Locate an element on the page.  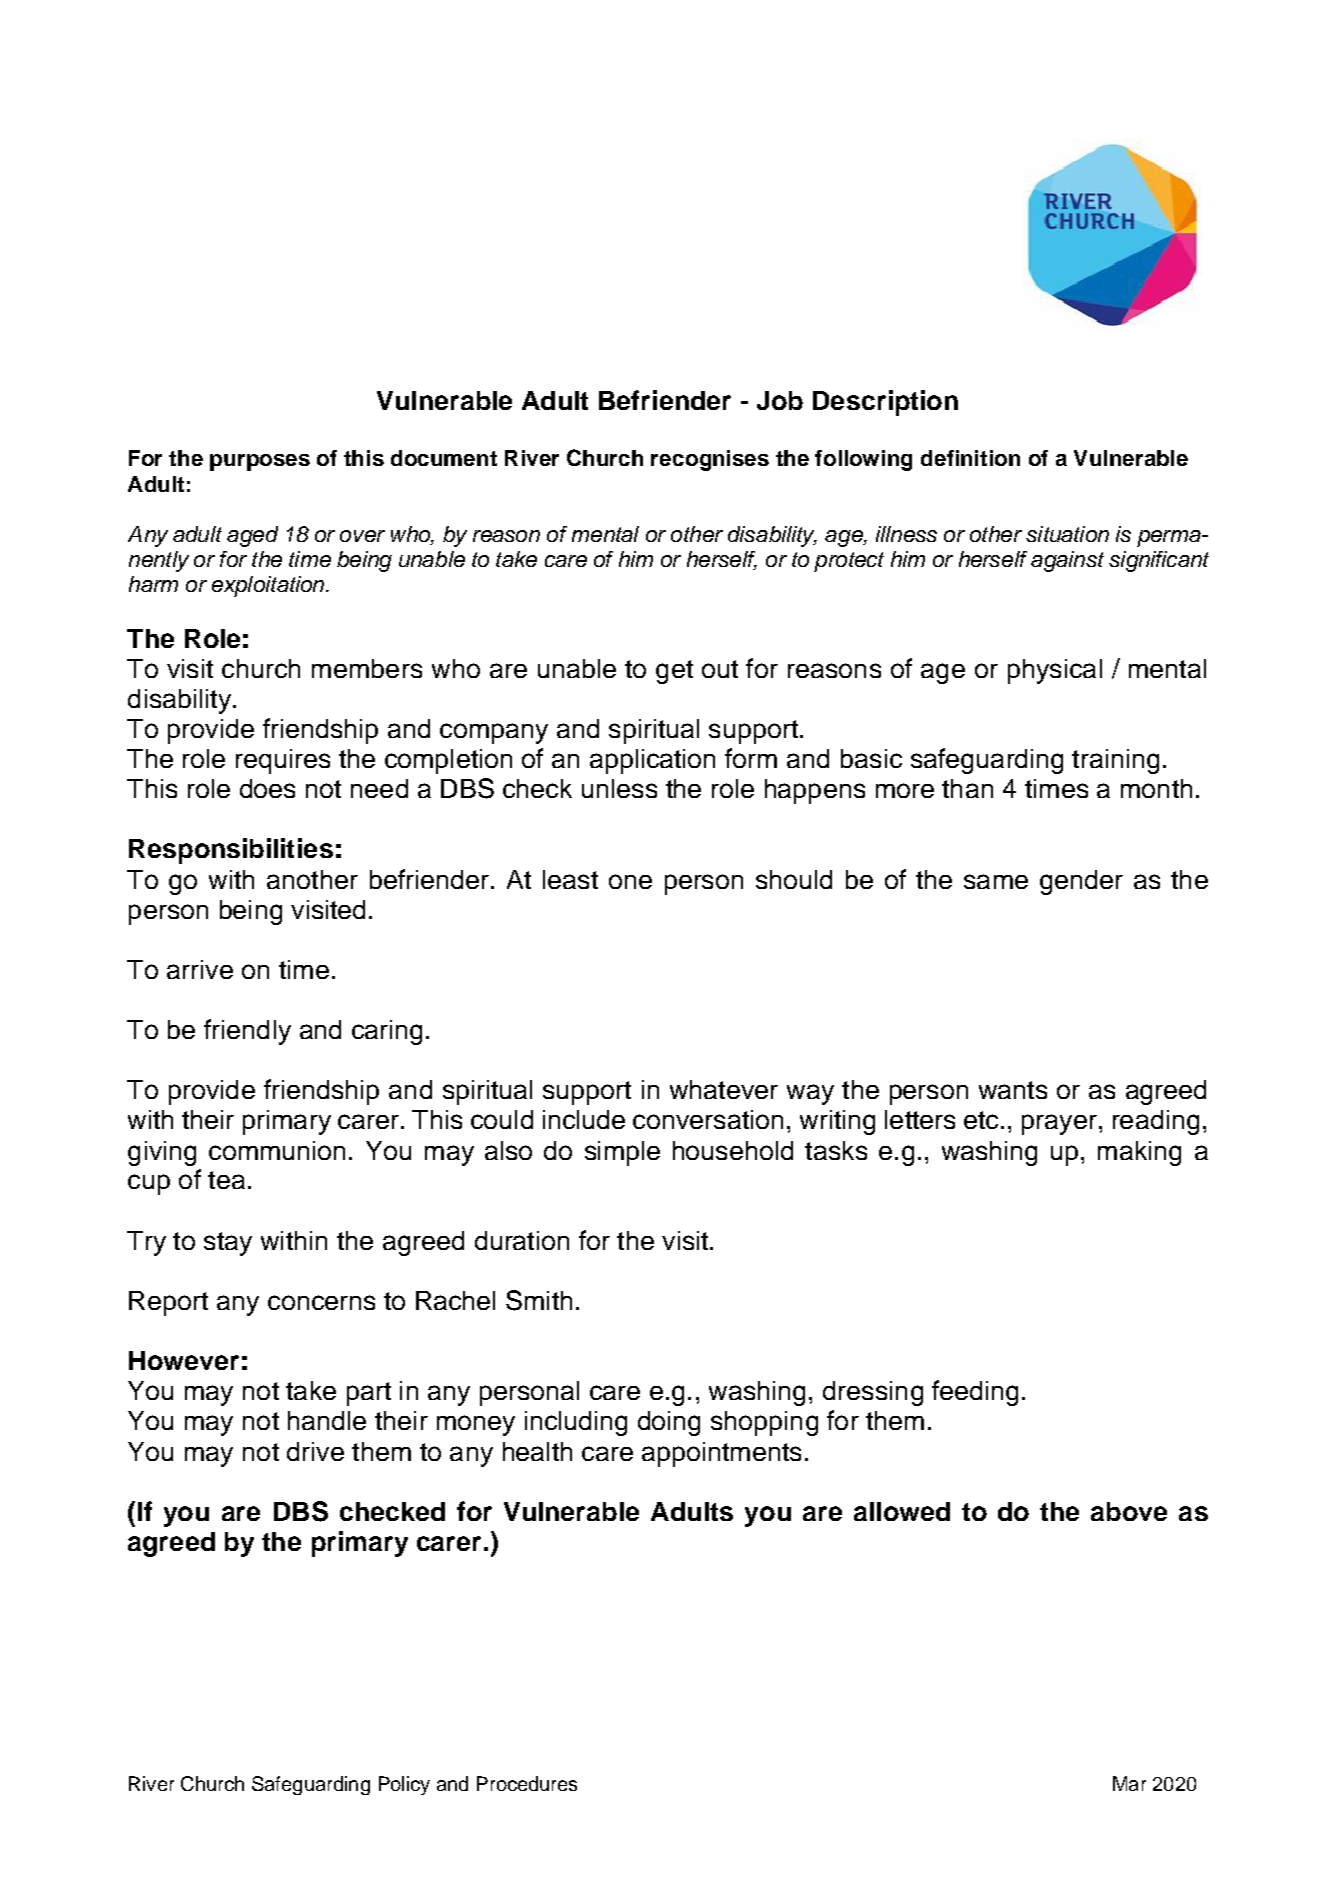
recognises is located at coordinates (710, 460).
